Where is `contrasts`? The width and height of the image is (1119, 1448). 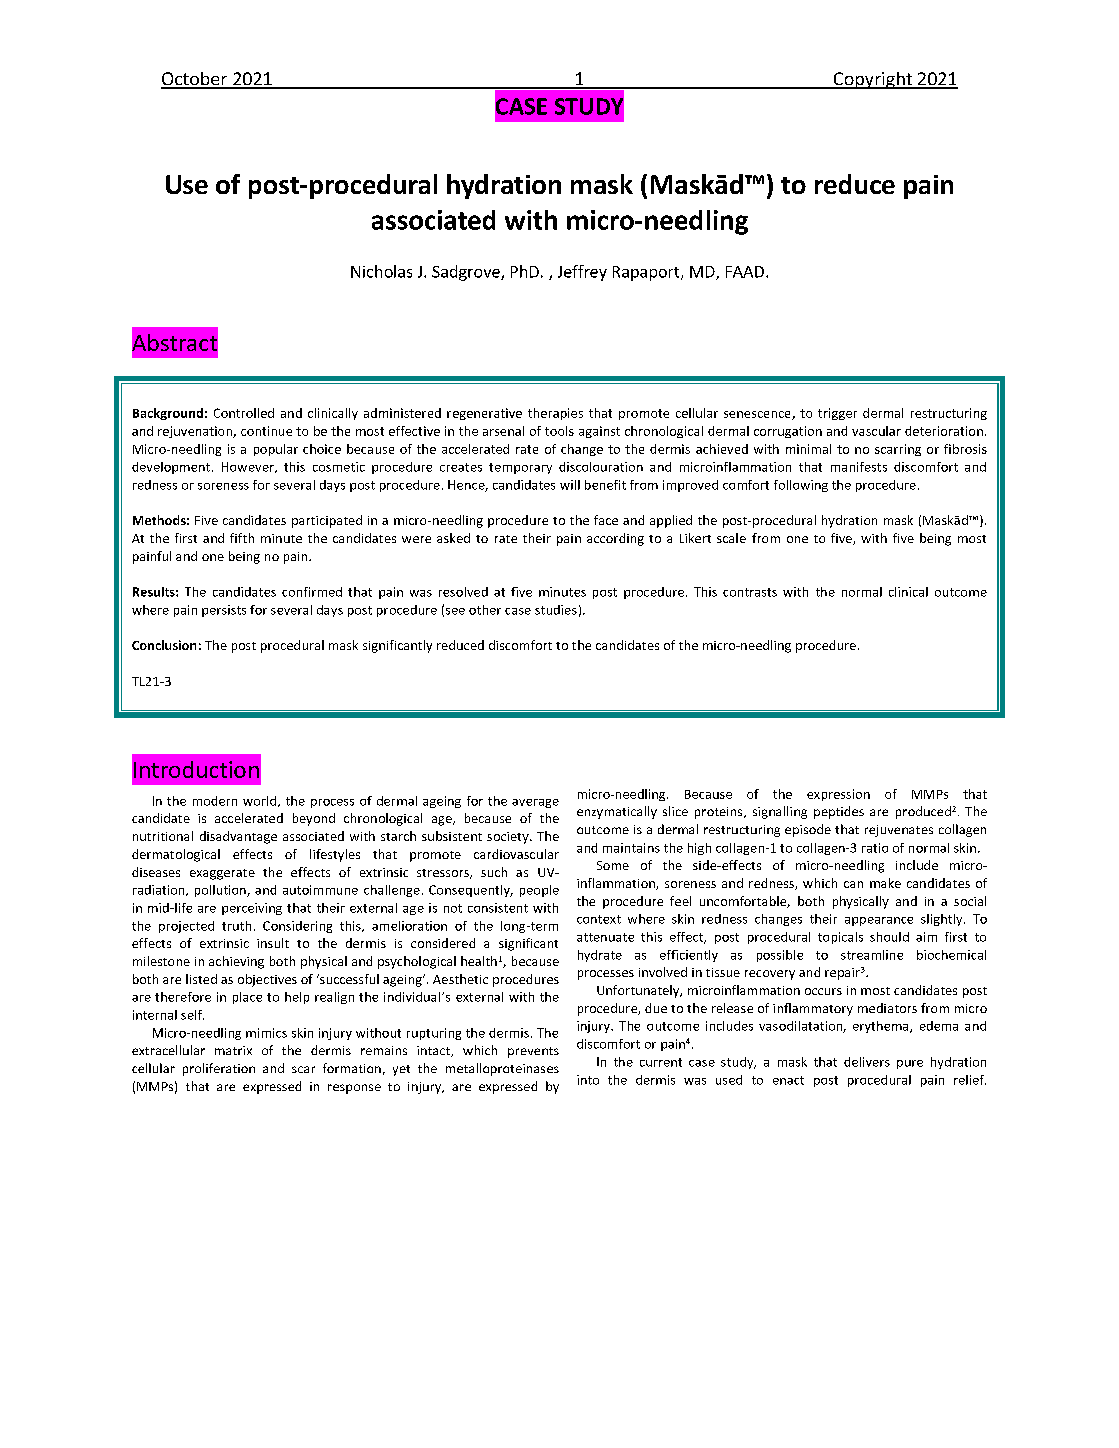 contrasts is located at coordinates (750, 592).
